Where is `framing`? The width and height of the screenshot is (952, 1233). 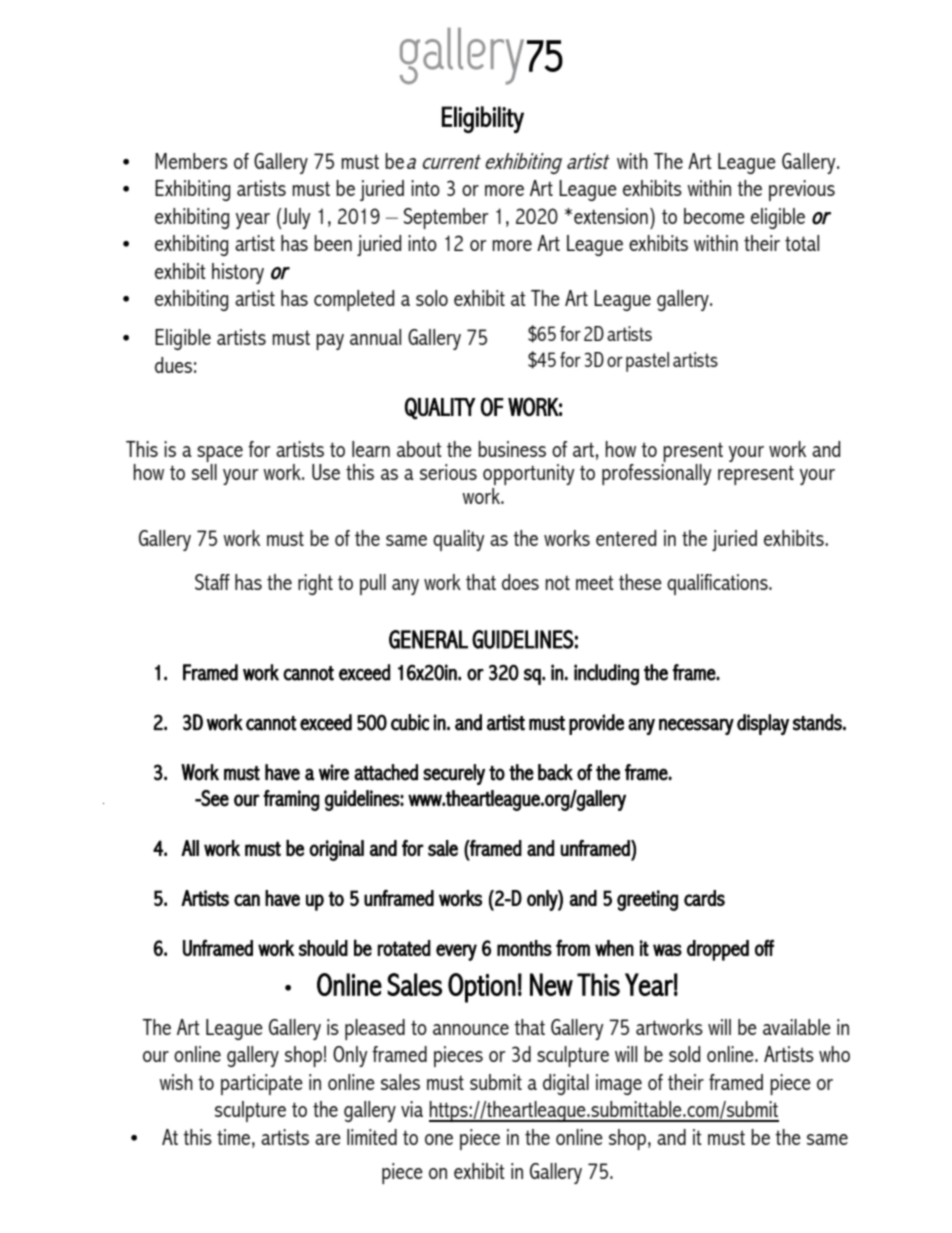 framing is located at coordinates (291, 800).
